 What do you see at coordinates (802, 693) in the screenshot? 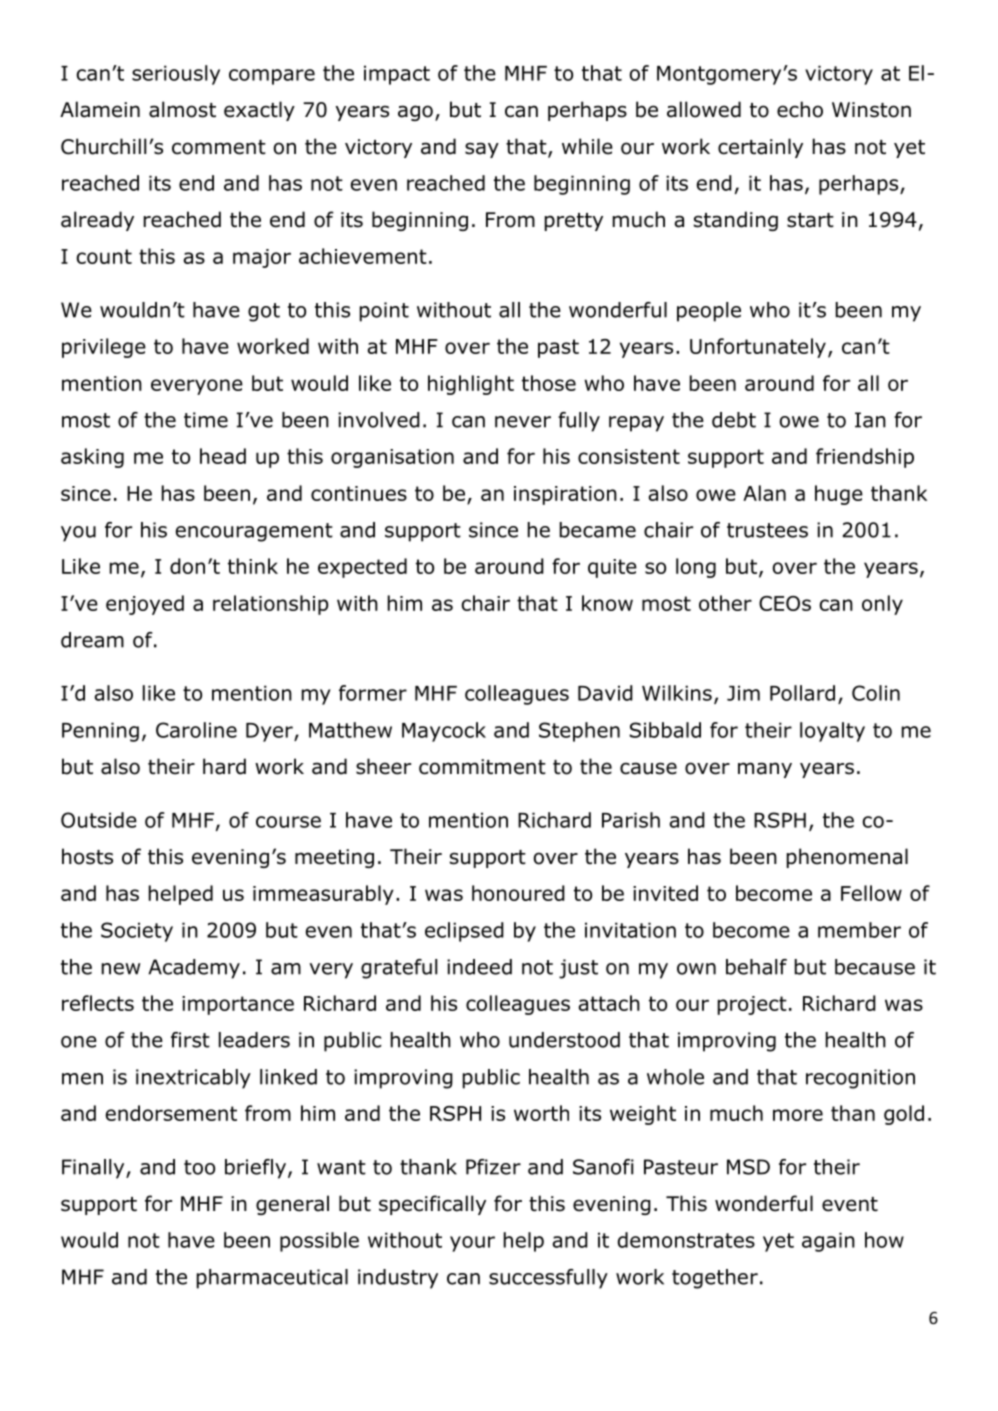
I see `Pollard` at bounding box center [802, 693].
